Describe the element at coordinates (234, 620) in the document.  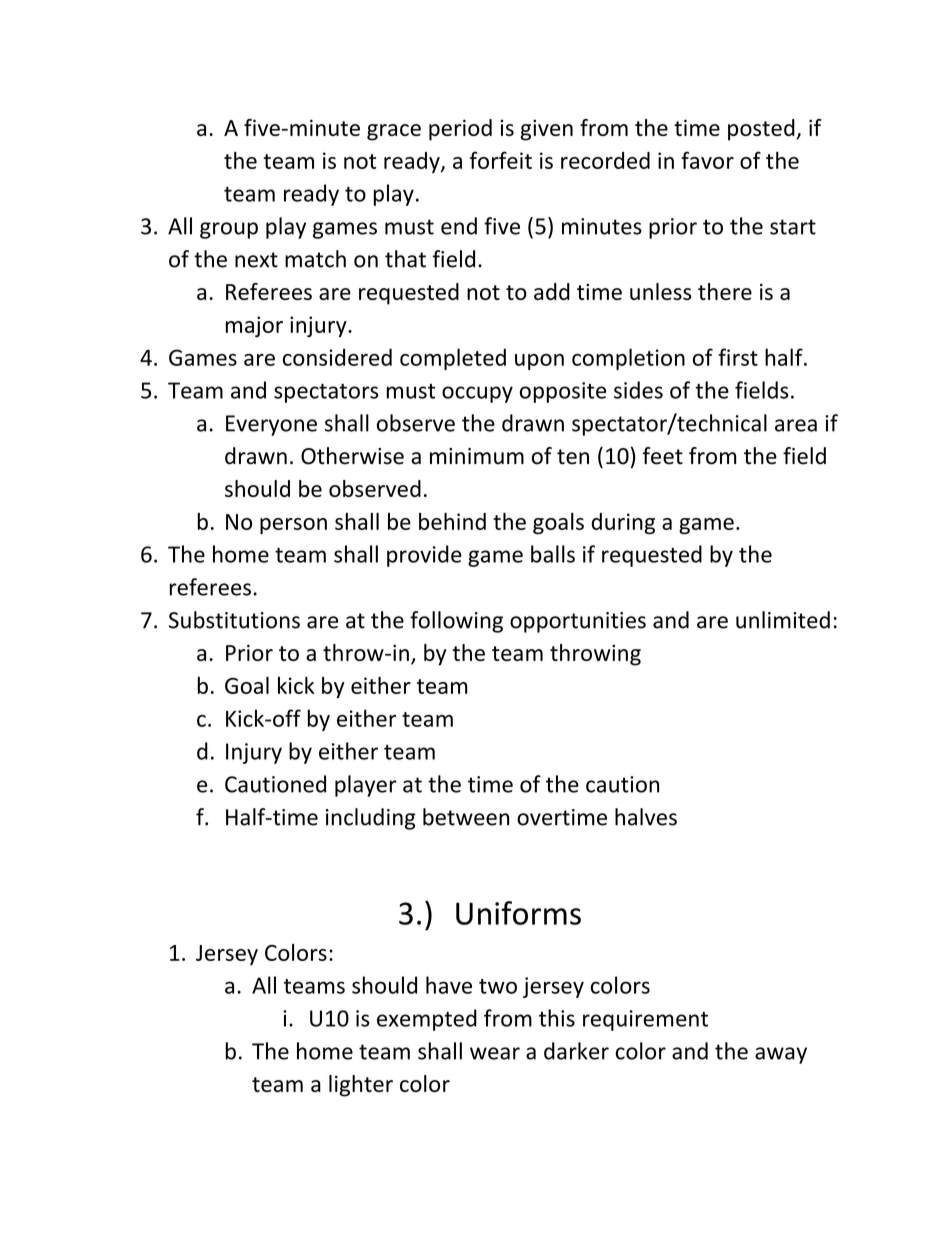
I see `Substitutions` at that location.
